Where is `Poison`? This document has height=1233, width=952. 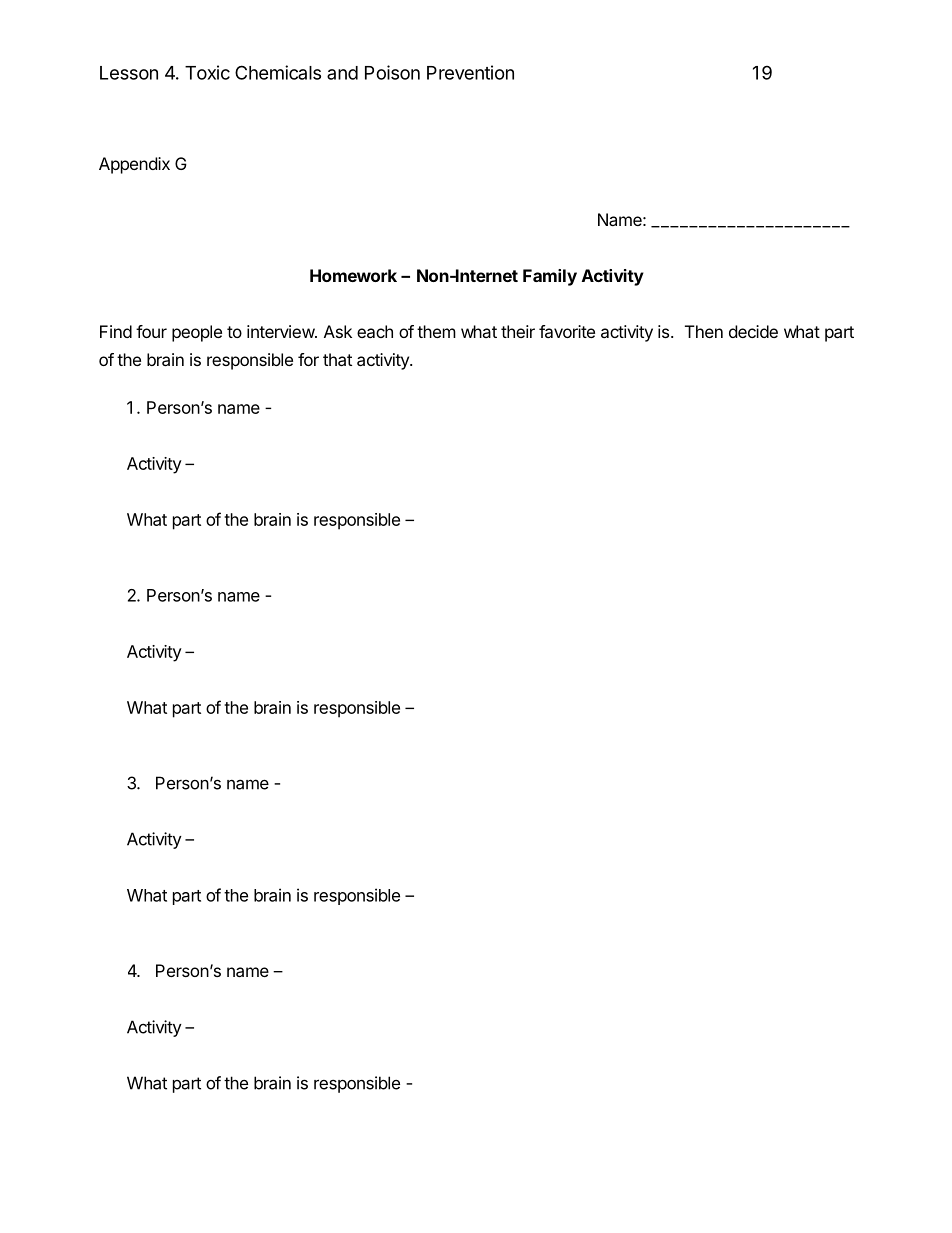
Poison is located at coordinates (392, 72).
